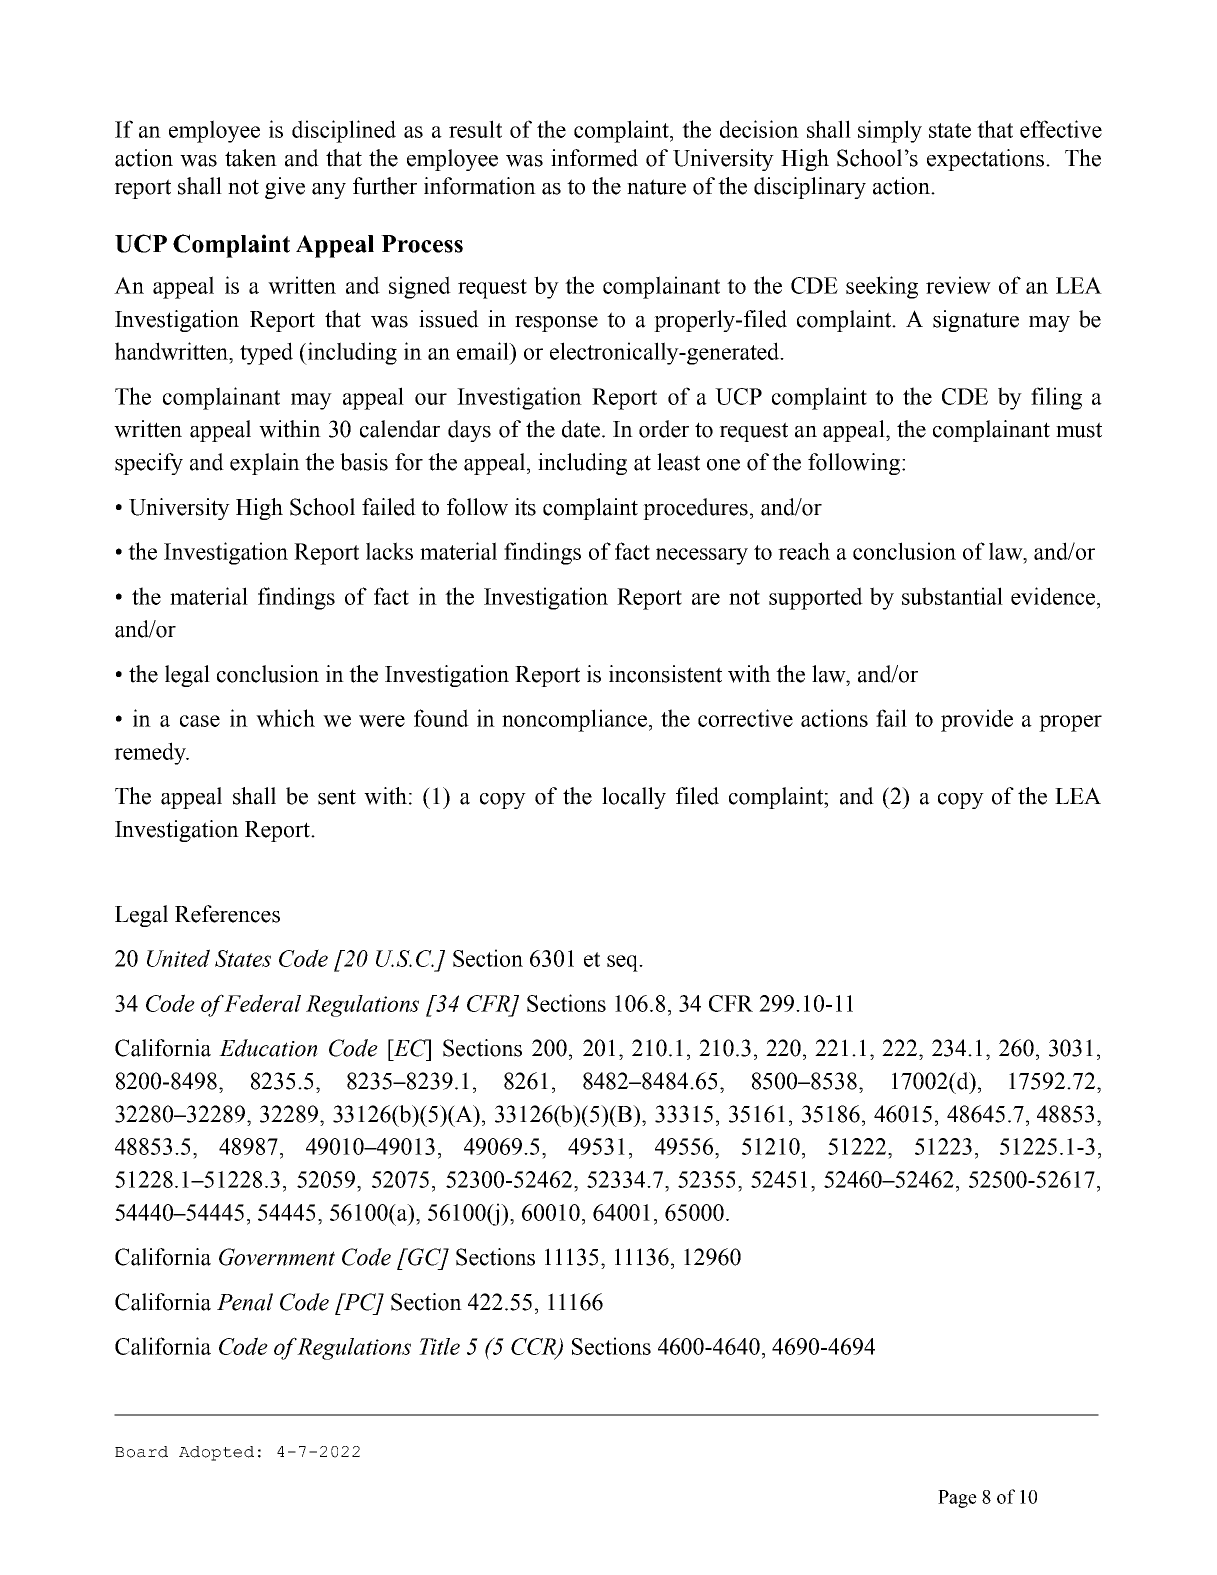 This image has height=1575, width=1217. I want to click on sent, so click(337, 797).
